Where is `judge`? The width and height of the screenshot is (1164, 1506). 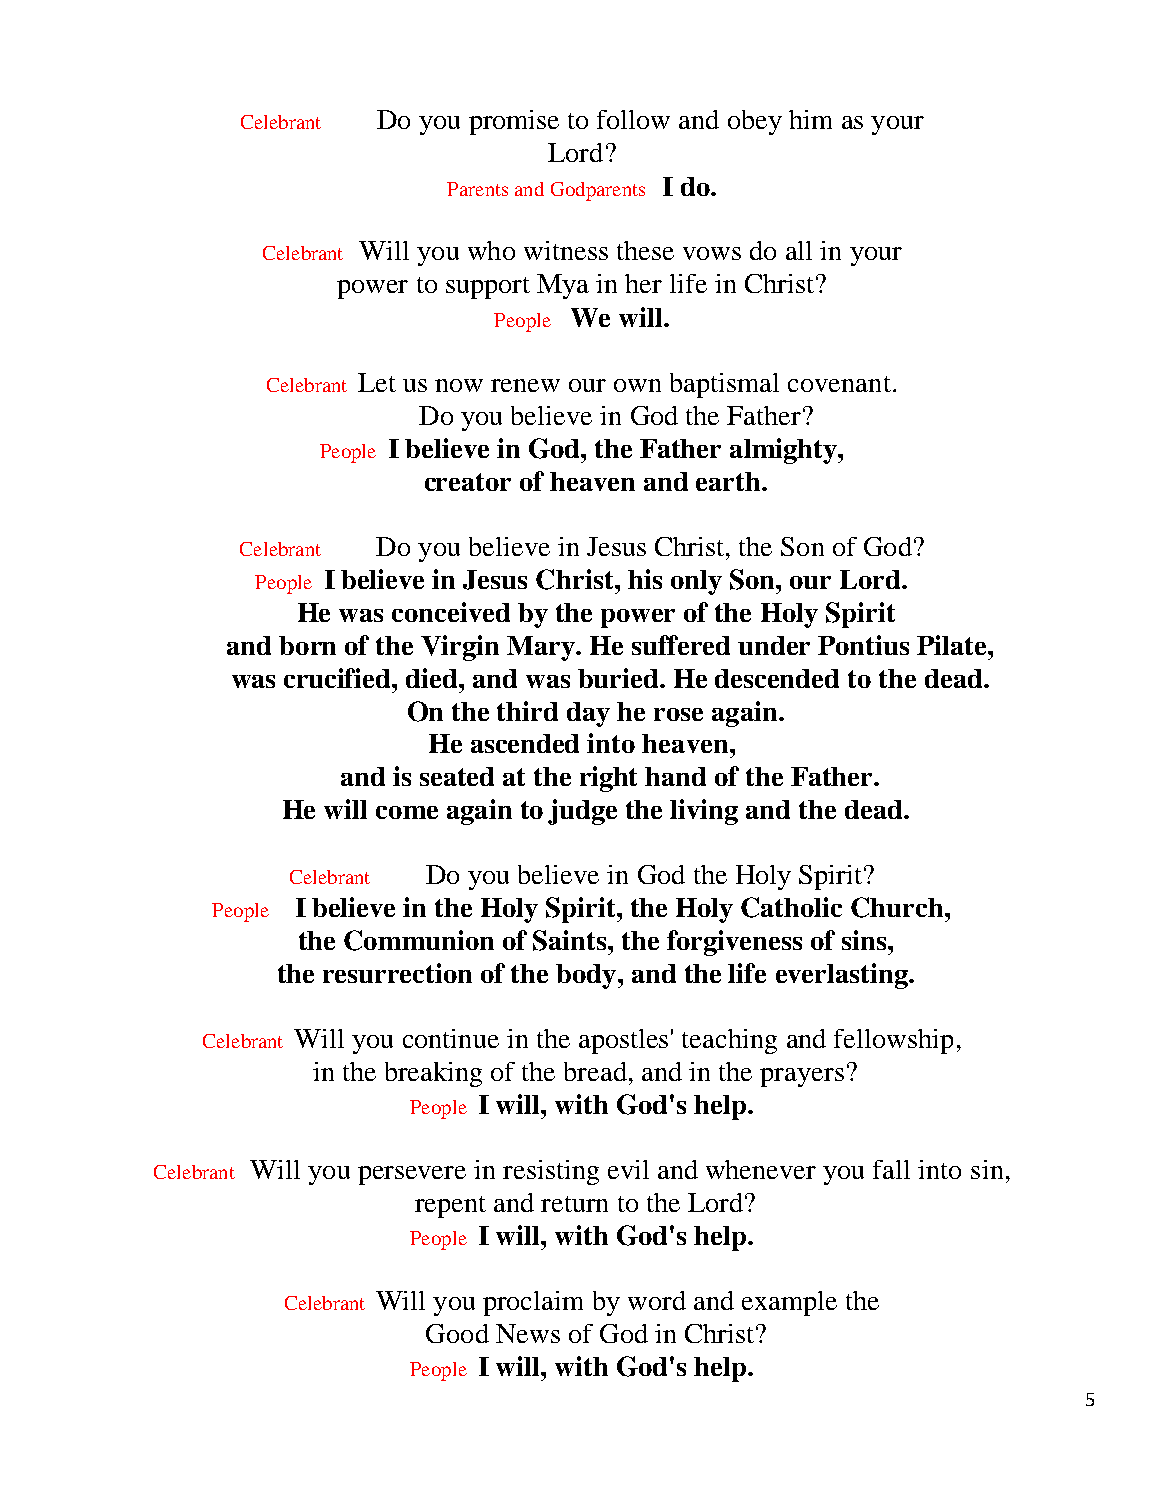
judge is located at coordinates (582, 812).
